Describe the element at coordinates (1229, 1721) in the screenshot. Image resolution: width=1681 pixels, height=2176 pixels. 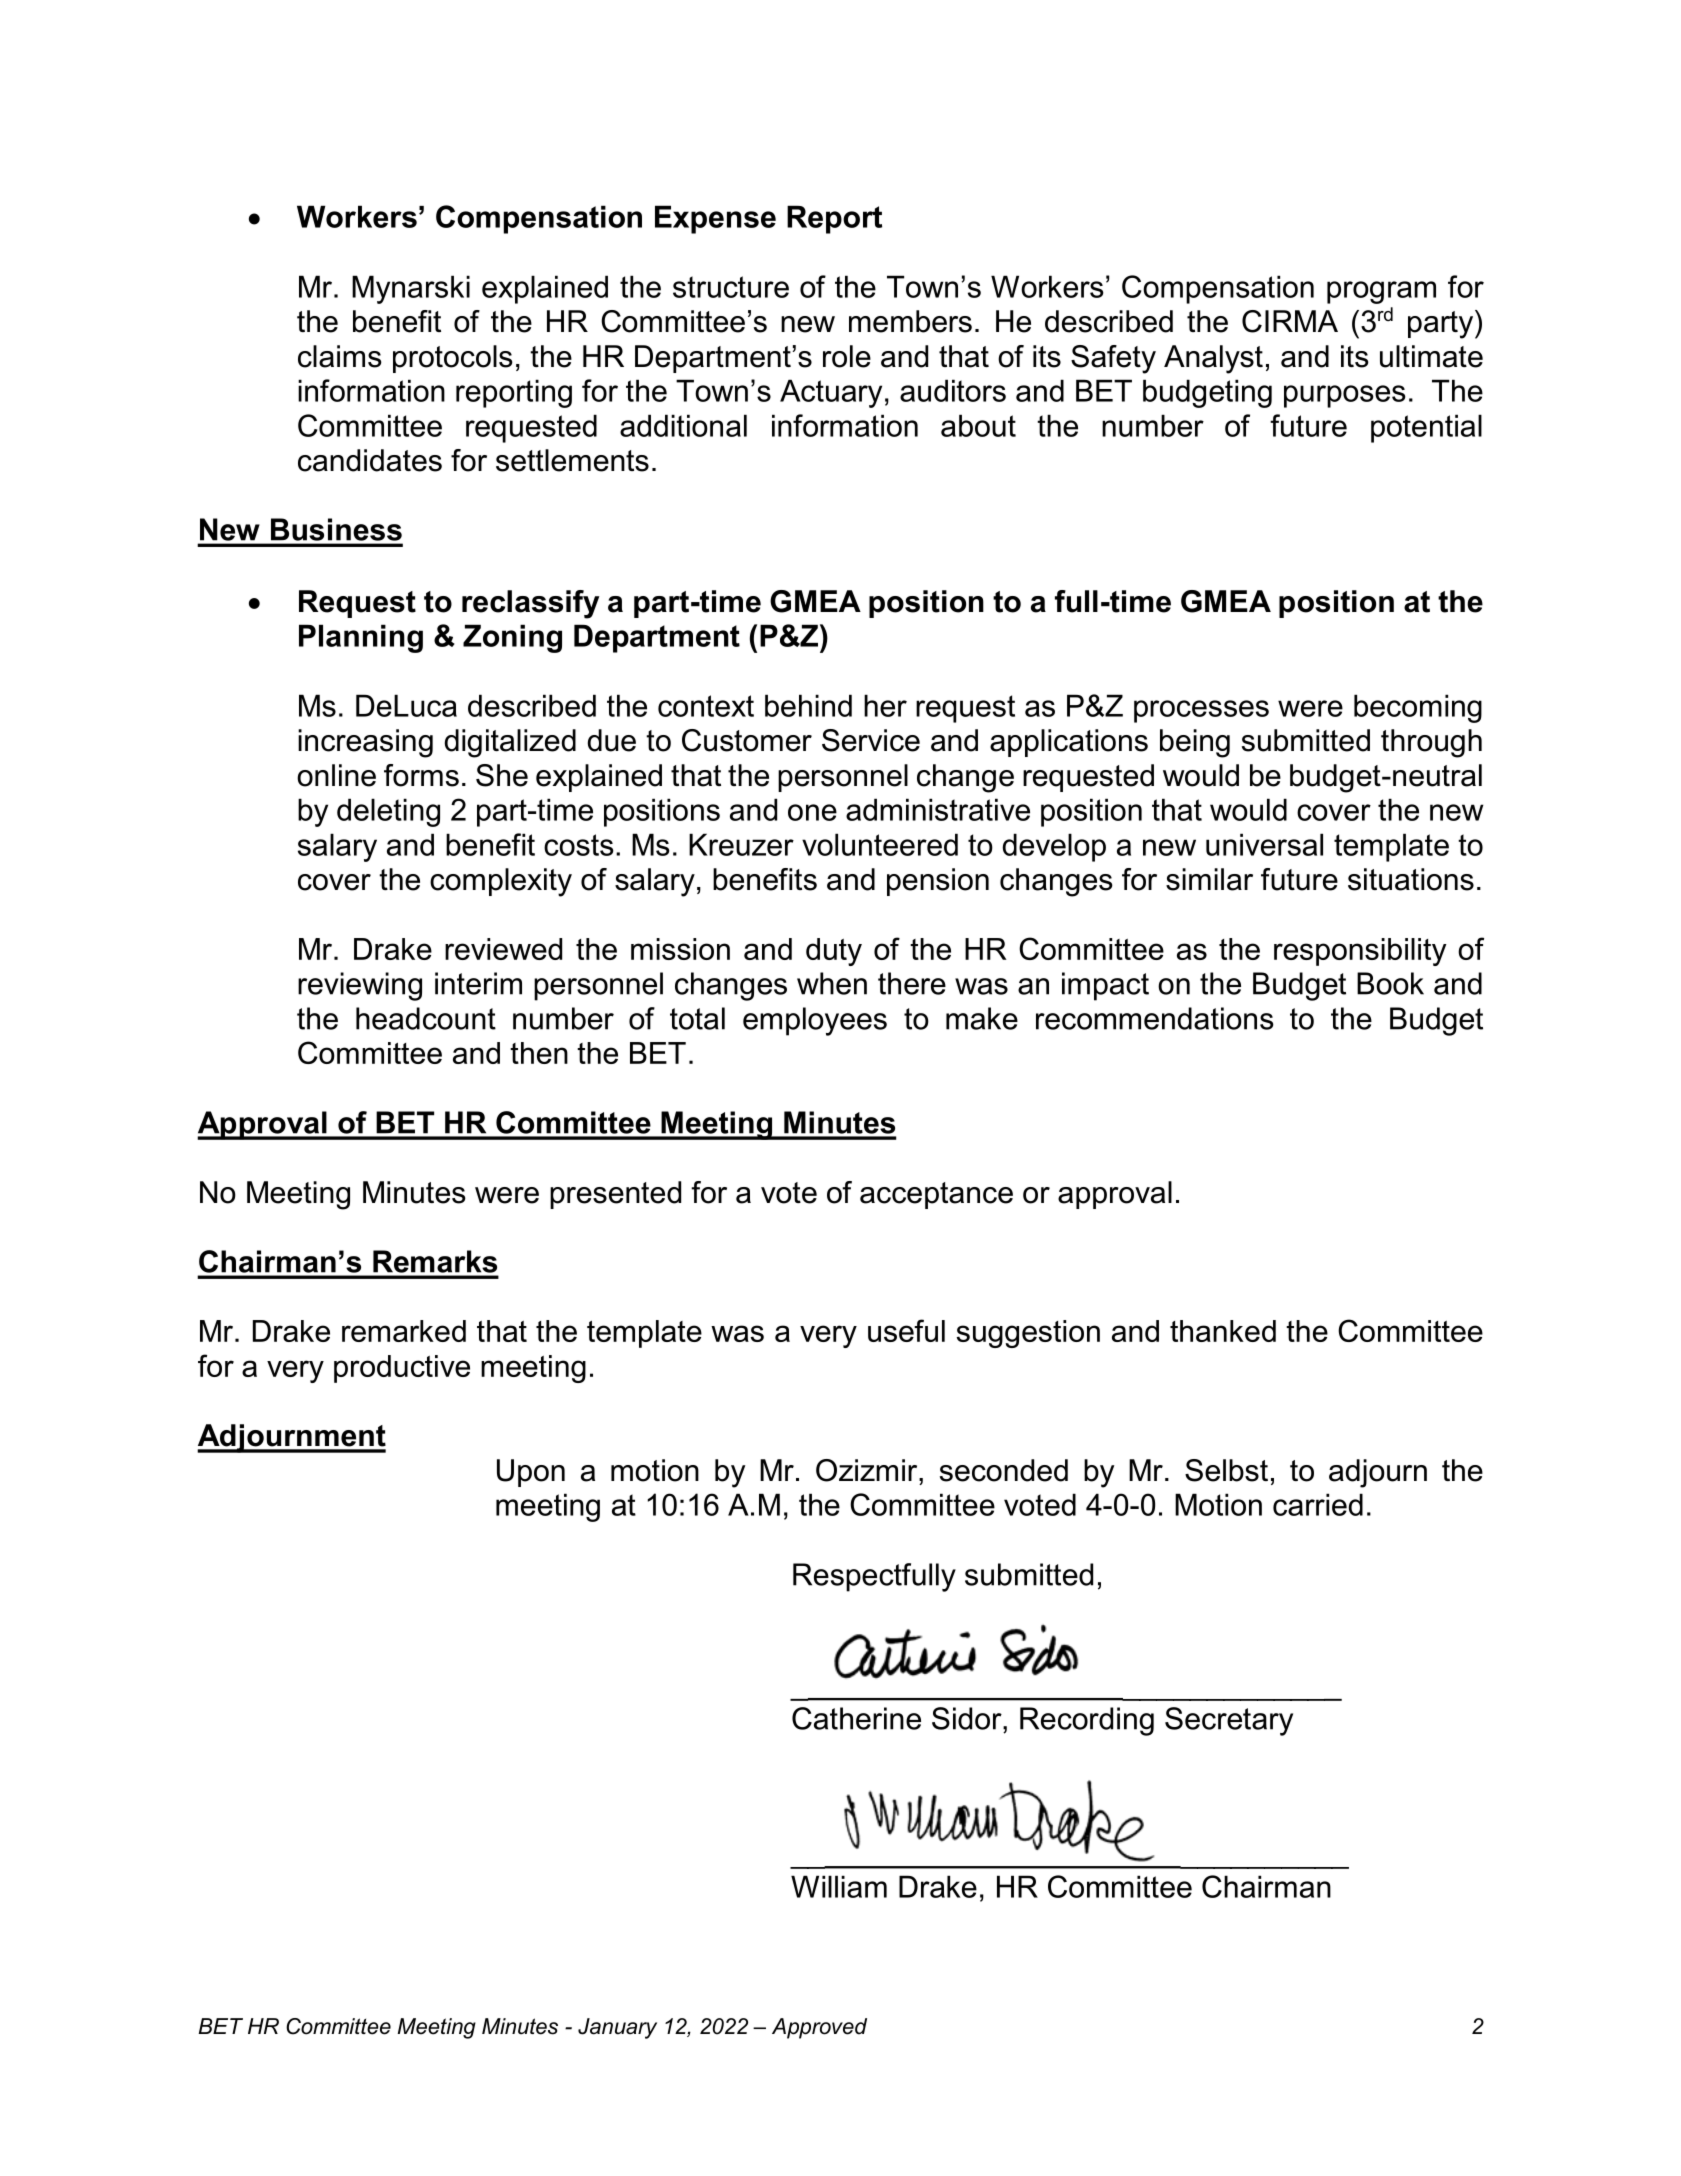
I see `Secretary` at that location.
